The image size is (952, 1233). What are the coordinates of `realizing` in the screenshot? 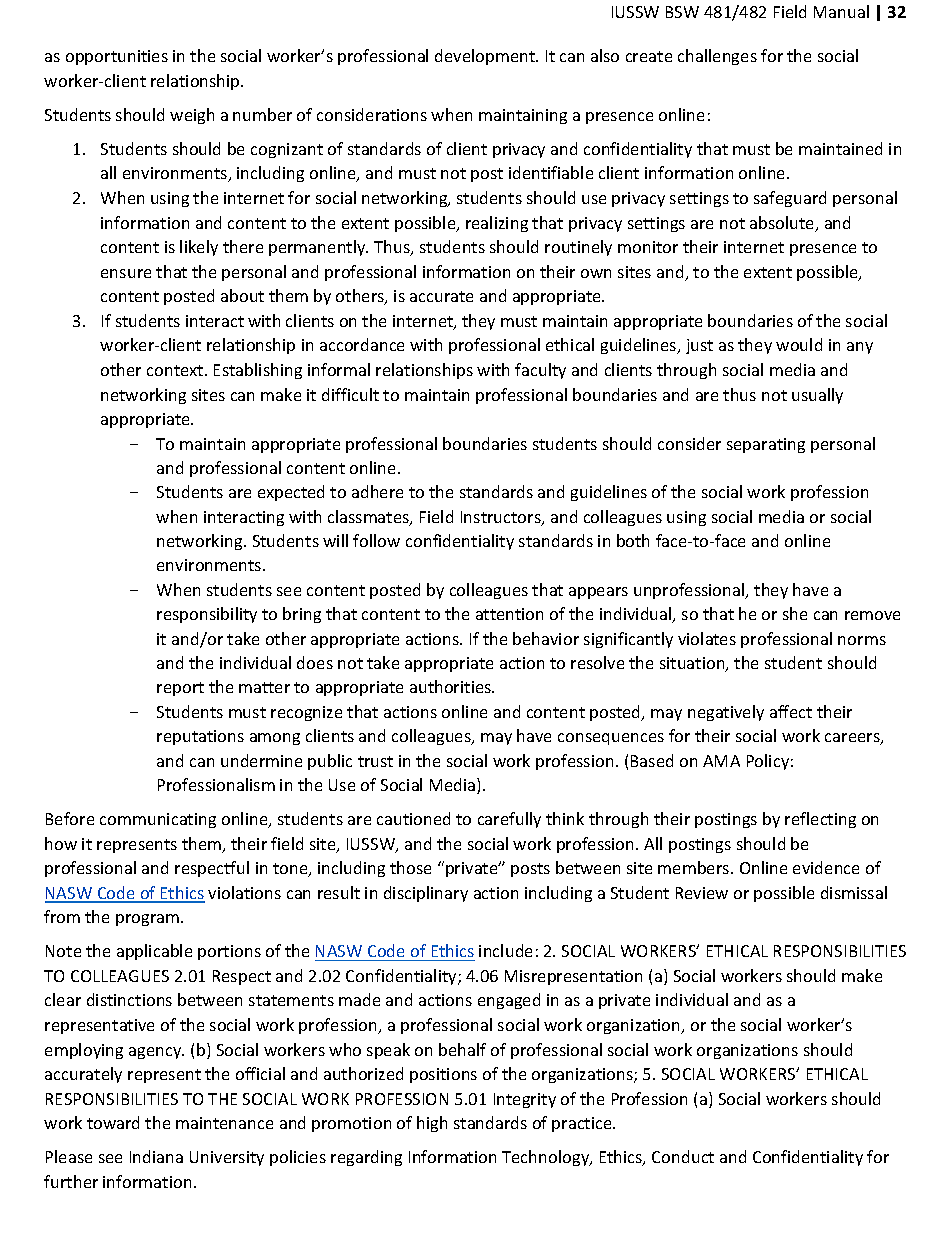 It's located at (497, 224).
